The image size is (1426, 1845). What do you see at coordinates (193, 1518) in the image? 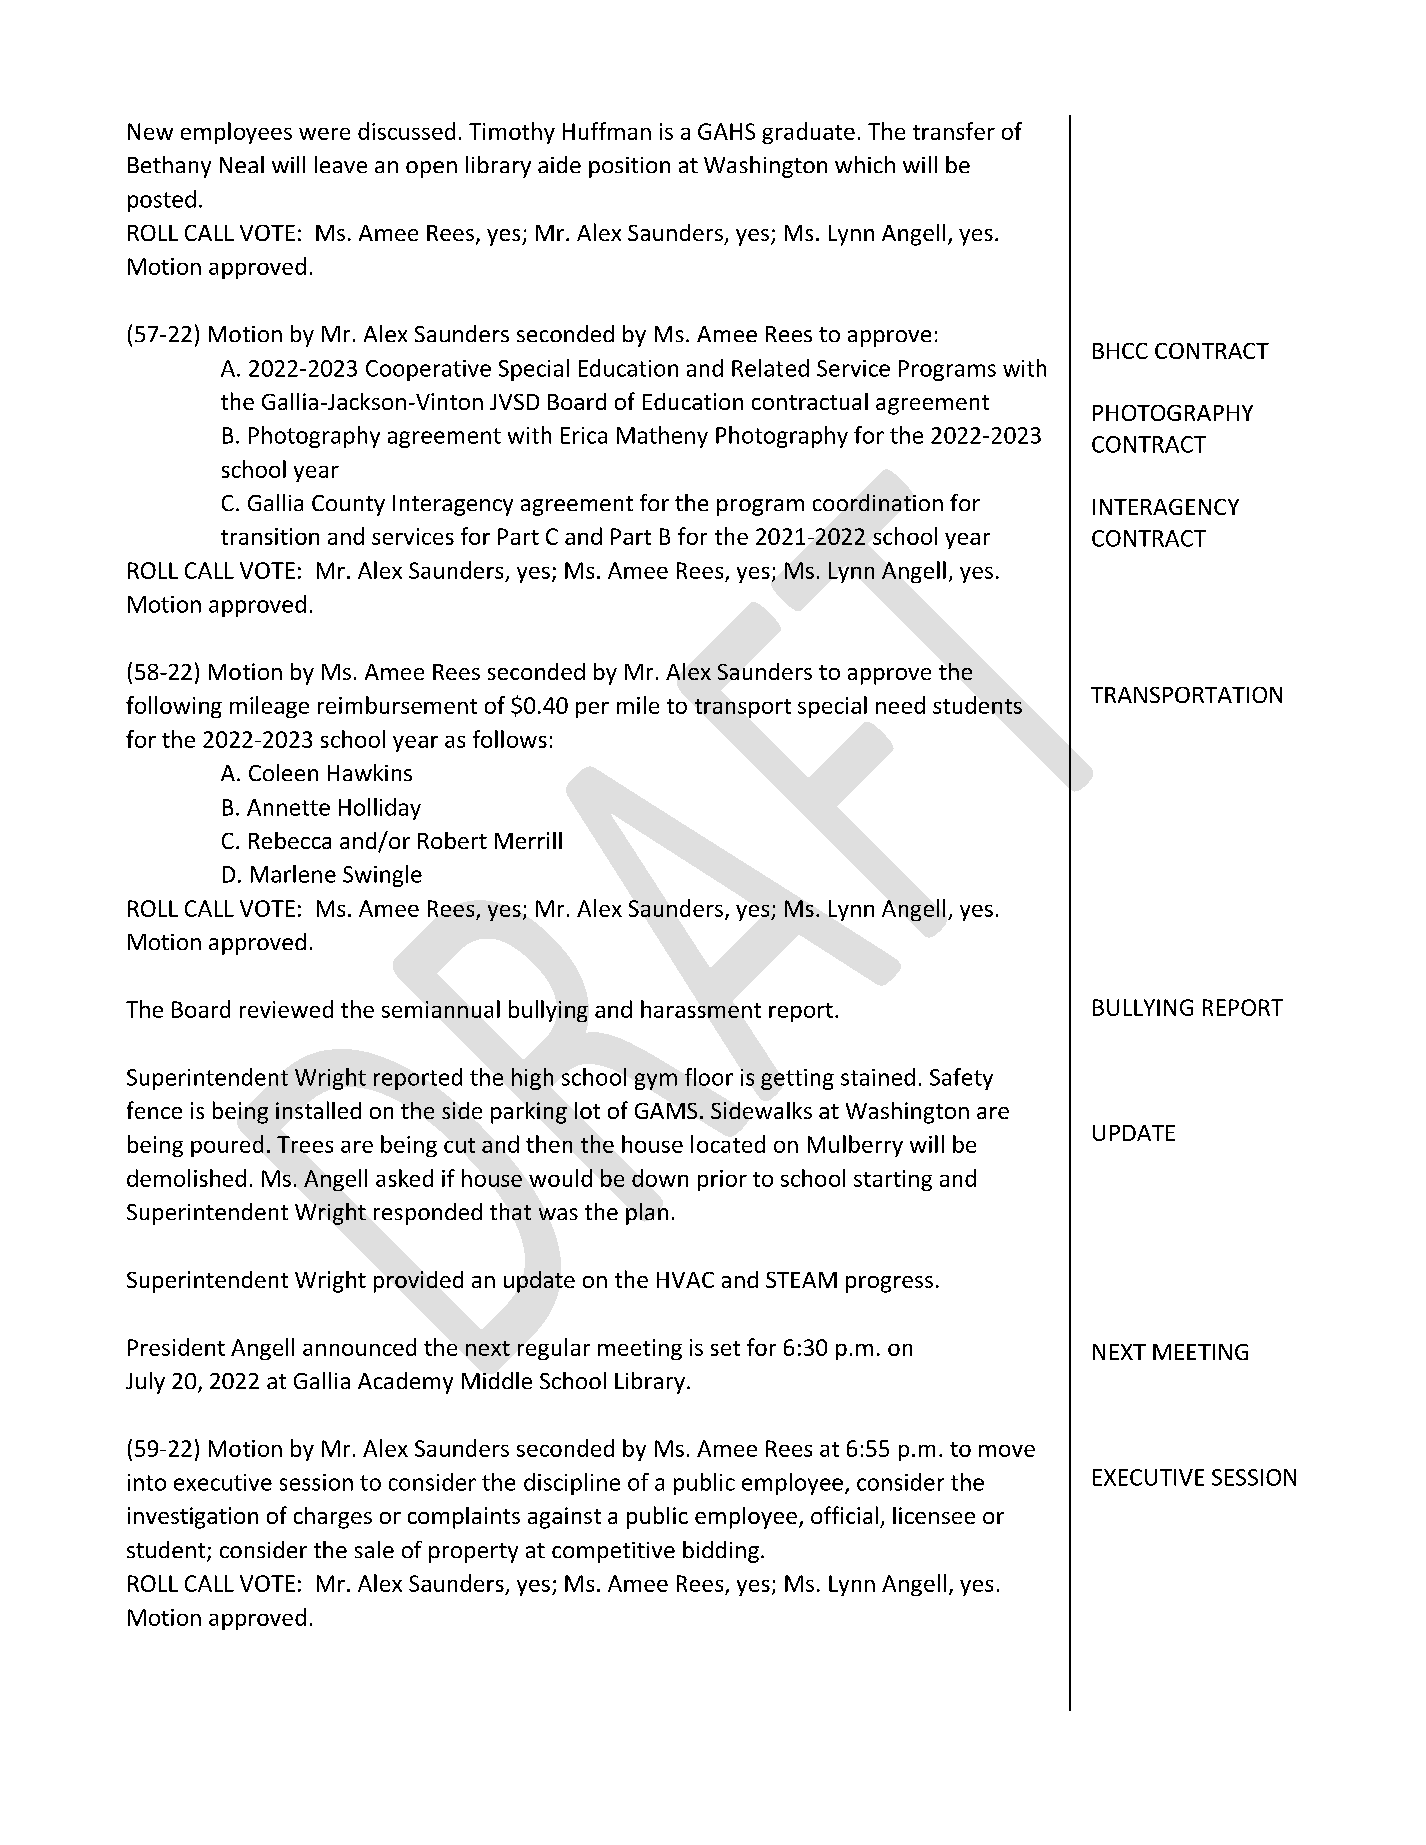
I see `investigation` at bounding box center [193, 1518].
